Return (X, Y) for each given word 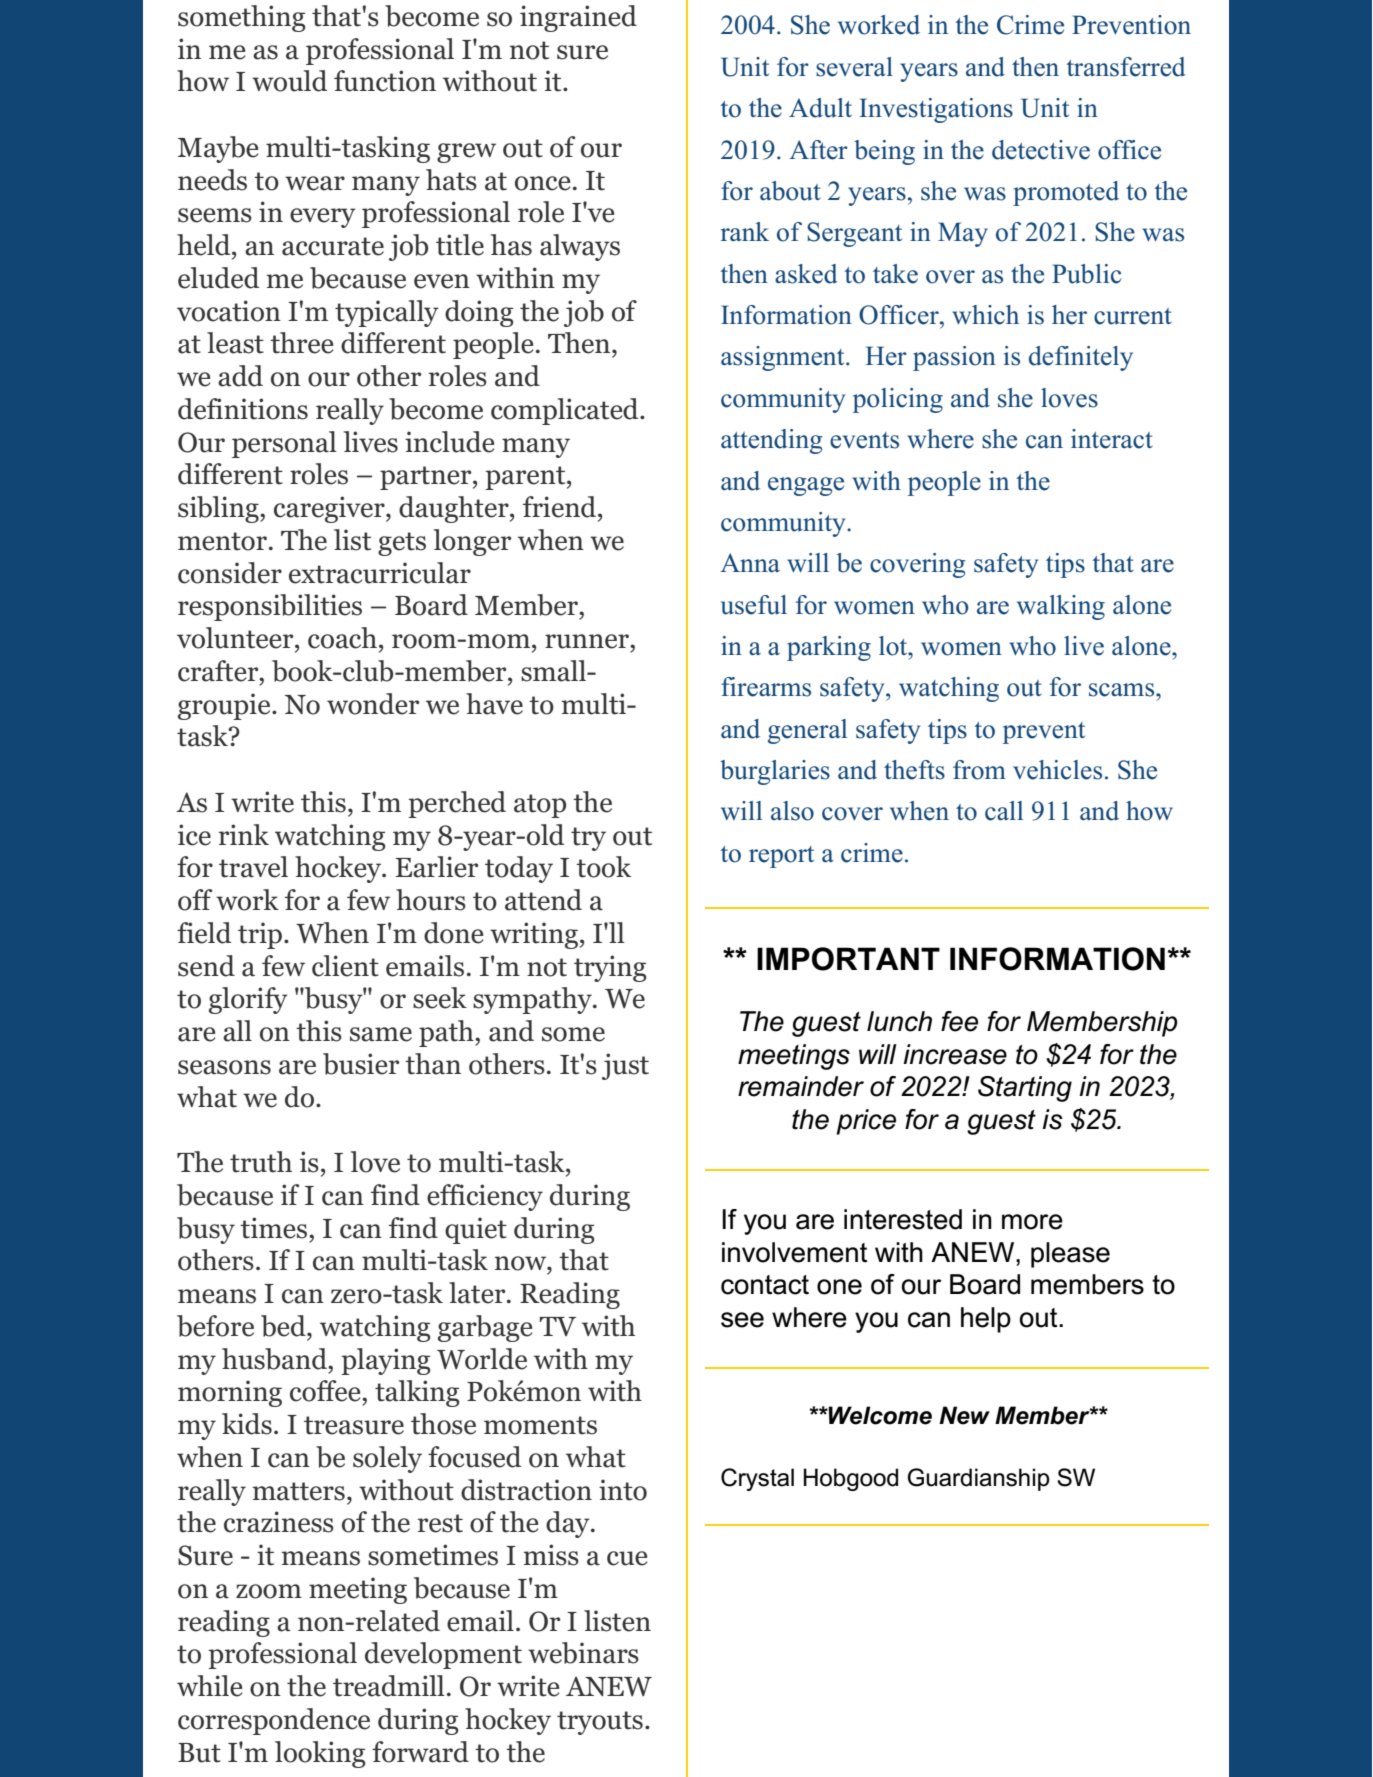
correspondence (274, 1721)
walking (1061, 607)
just (625, 1066)
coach (342, 638)
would (289, 81)
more (1032, 1222)
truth (261, 1162)
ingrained (578, 18)
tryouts (600, 1723)
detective (1041, 150)
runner (588, 641)
